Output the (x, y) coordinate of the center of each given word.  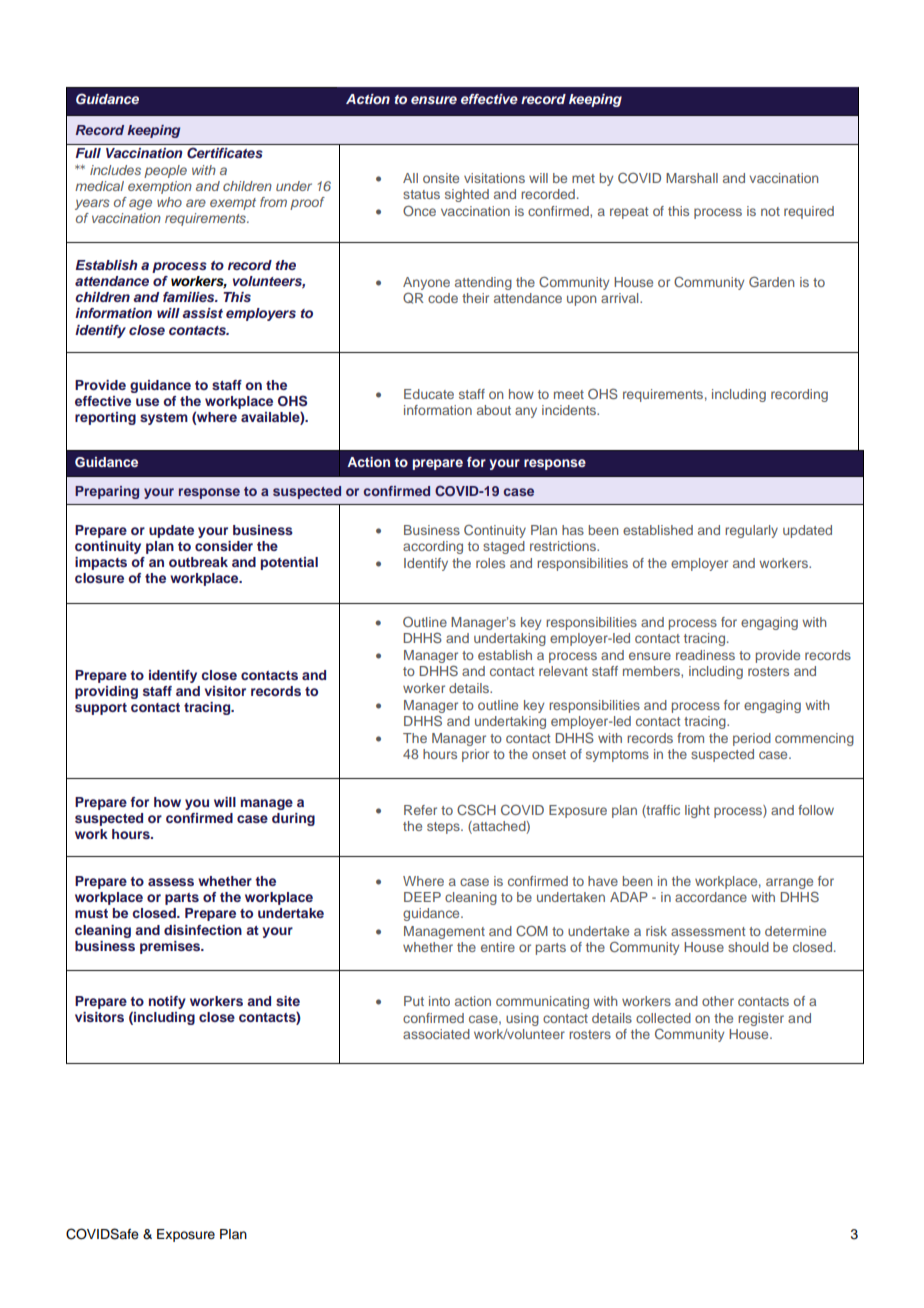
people (165, 171)
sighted (467, 195)
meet (569, 394)
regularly (751, 531)
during (293, 819)
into (439, 1001)
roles (490, 563)
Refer (420, 810)
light (697, 811)
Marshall (692, 178)
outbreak (198, 562)
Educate (429, 394)
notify (167, 1002)
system (164, 419)
